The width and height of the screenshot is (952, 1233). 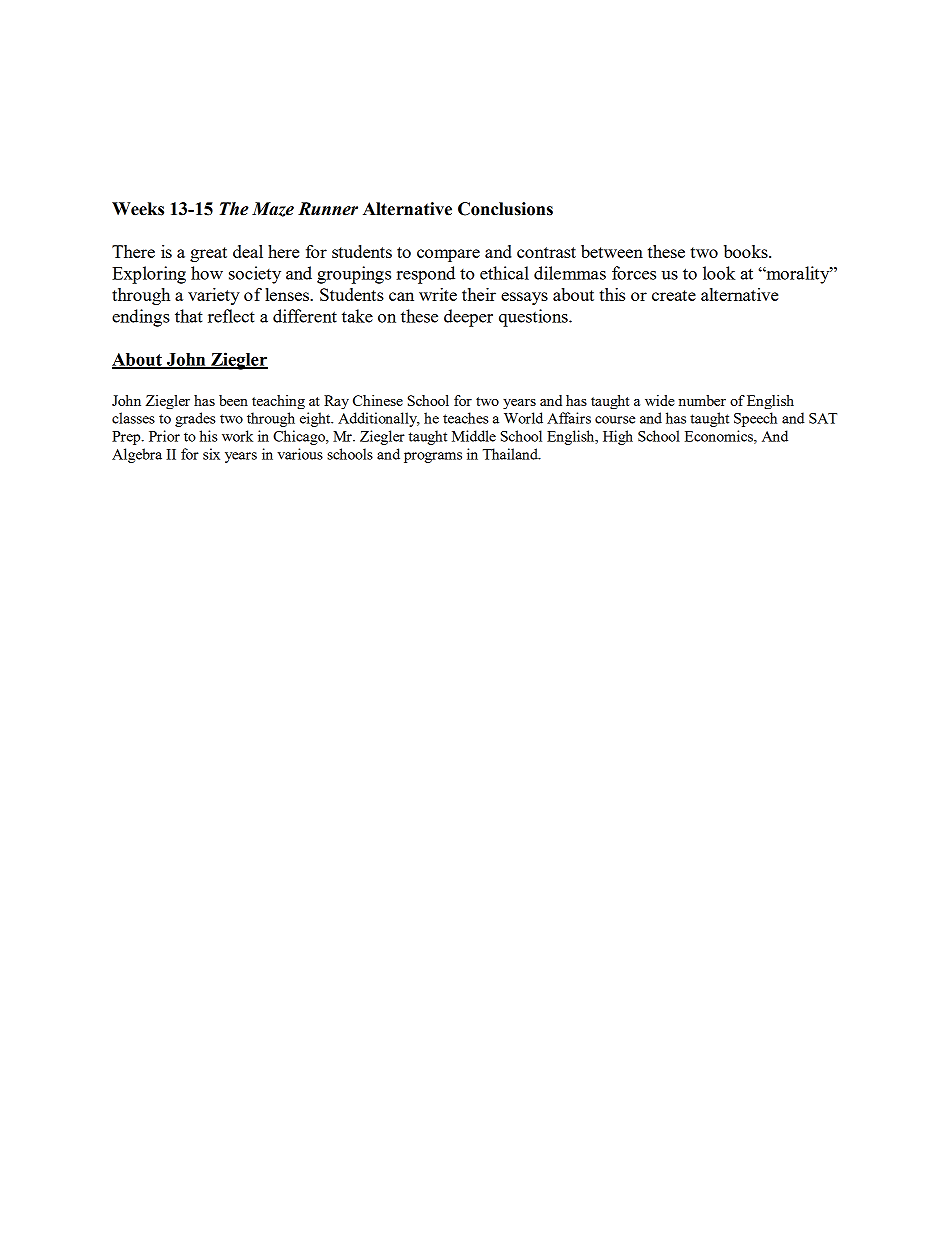 I want to click on six, so click(x=211, y=454).
